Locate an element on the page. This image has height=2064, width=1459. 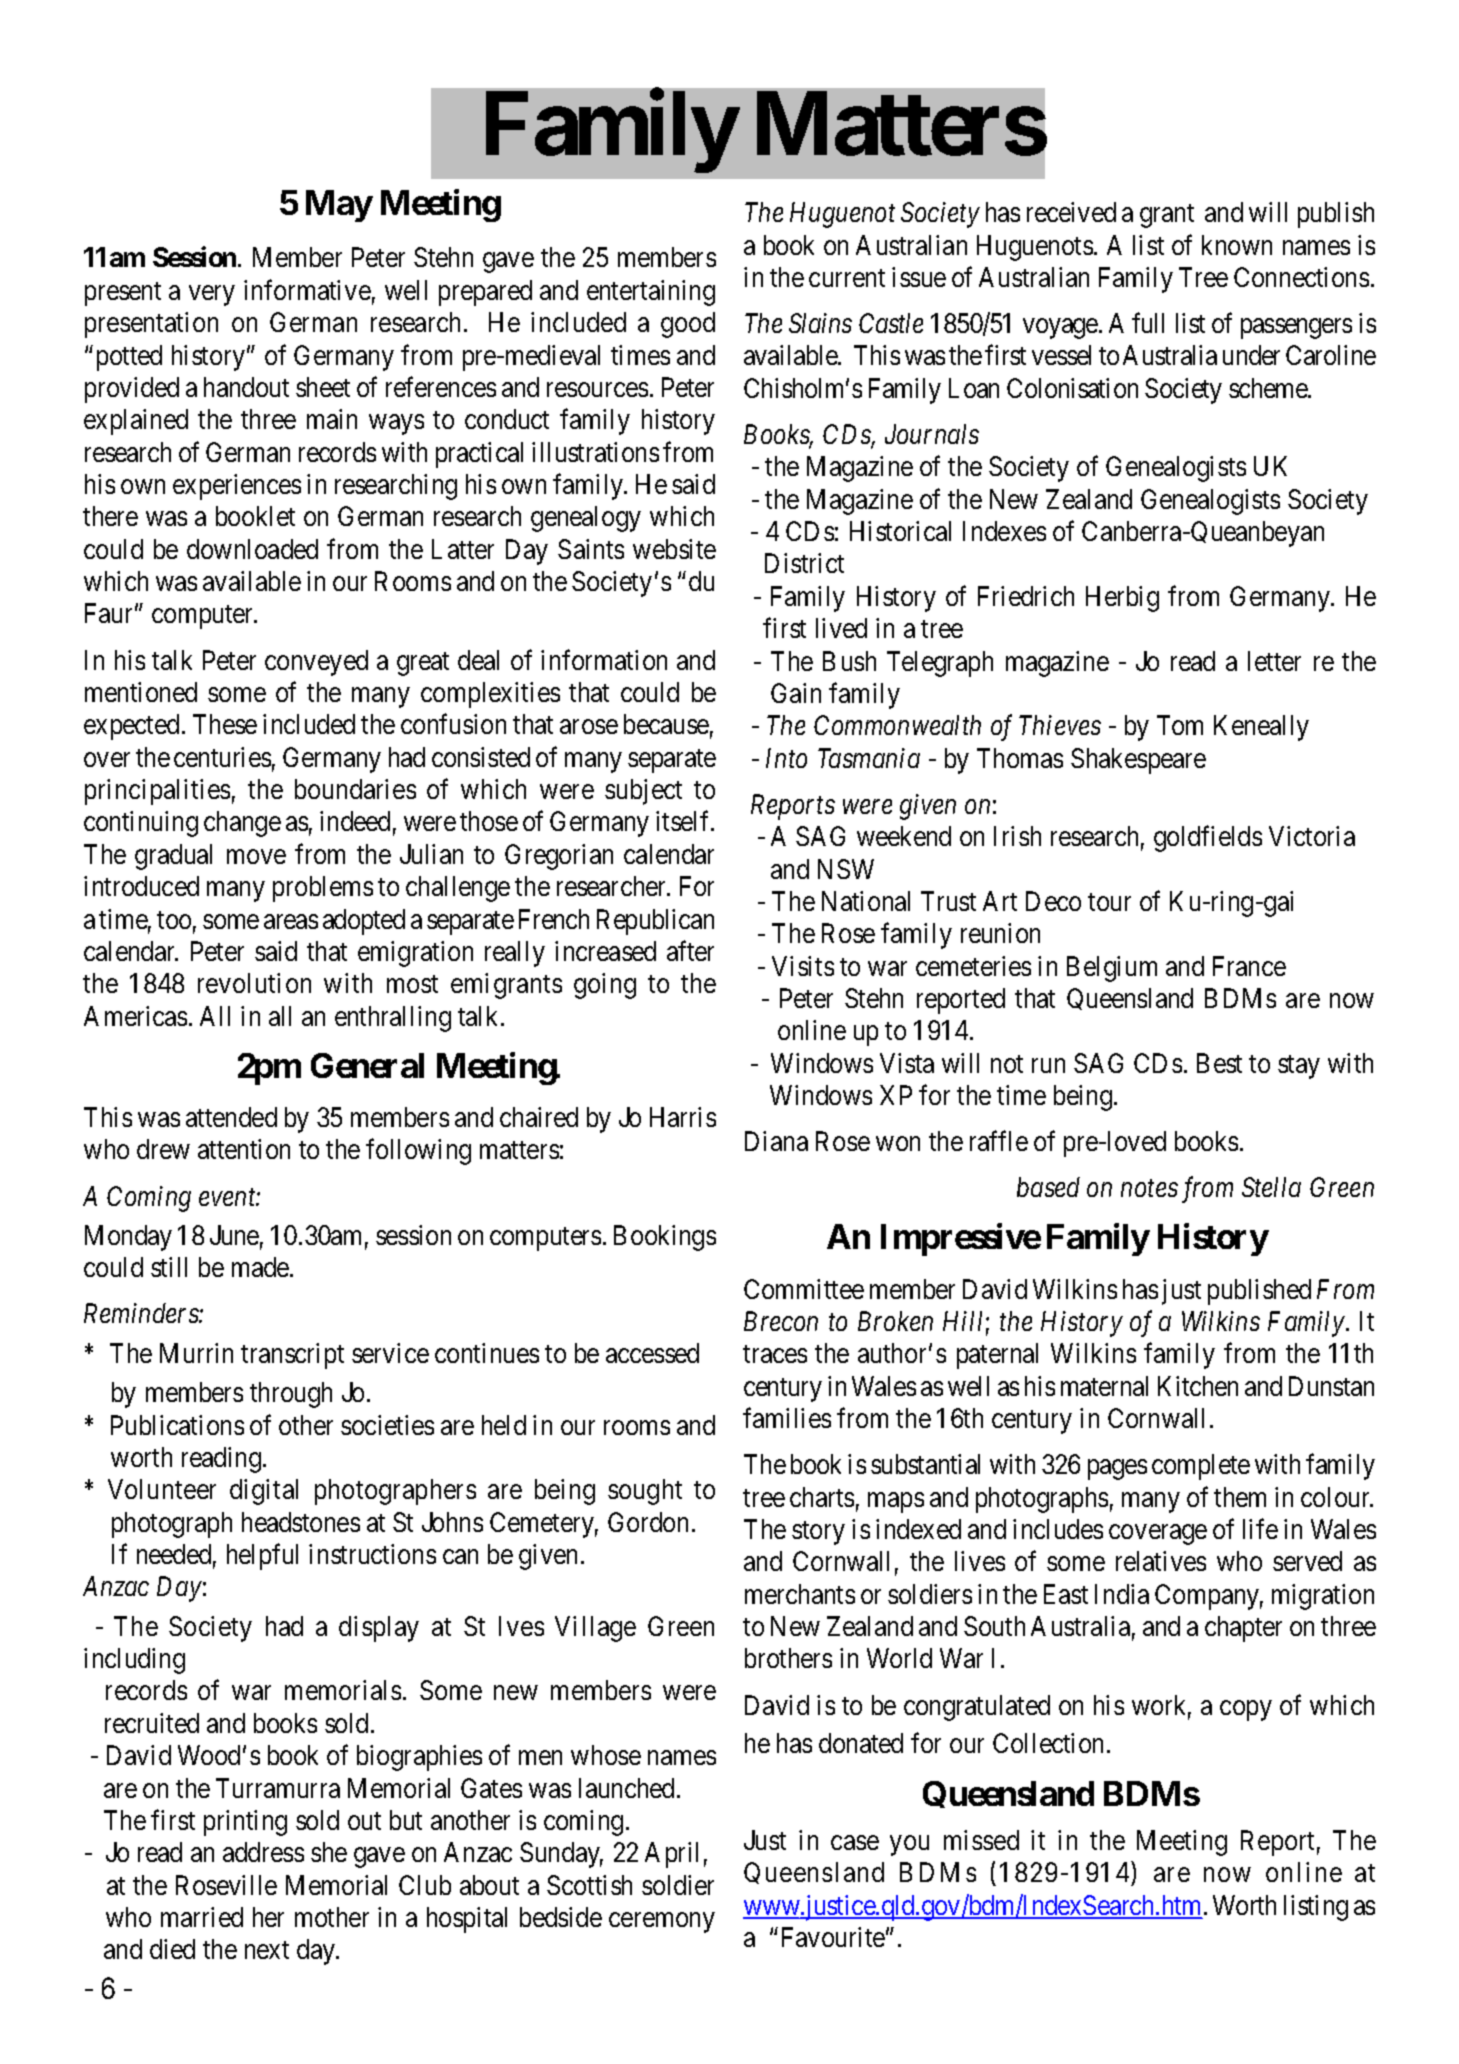
entertaining is located at coordinates (651, 293).
